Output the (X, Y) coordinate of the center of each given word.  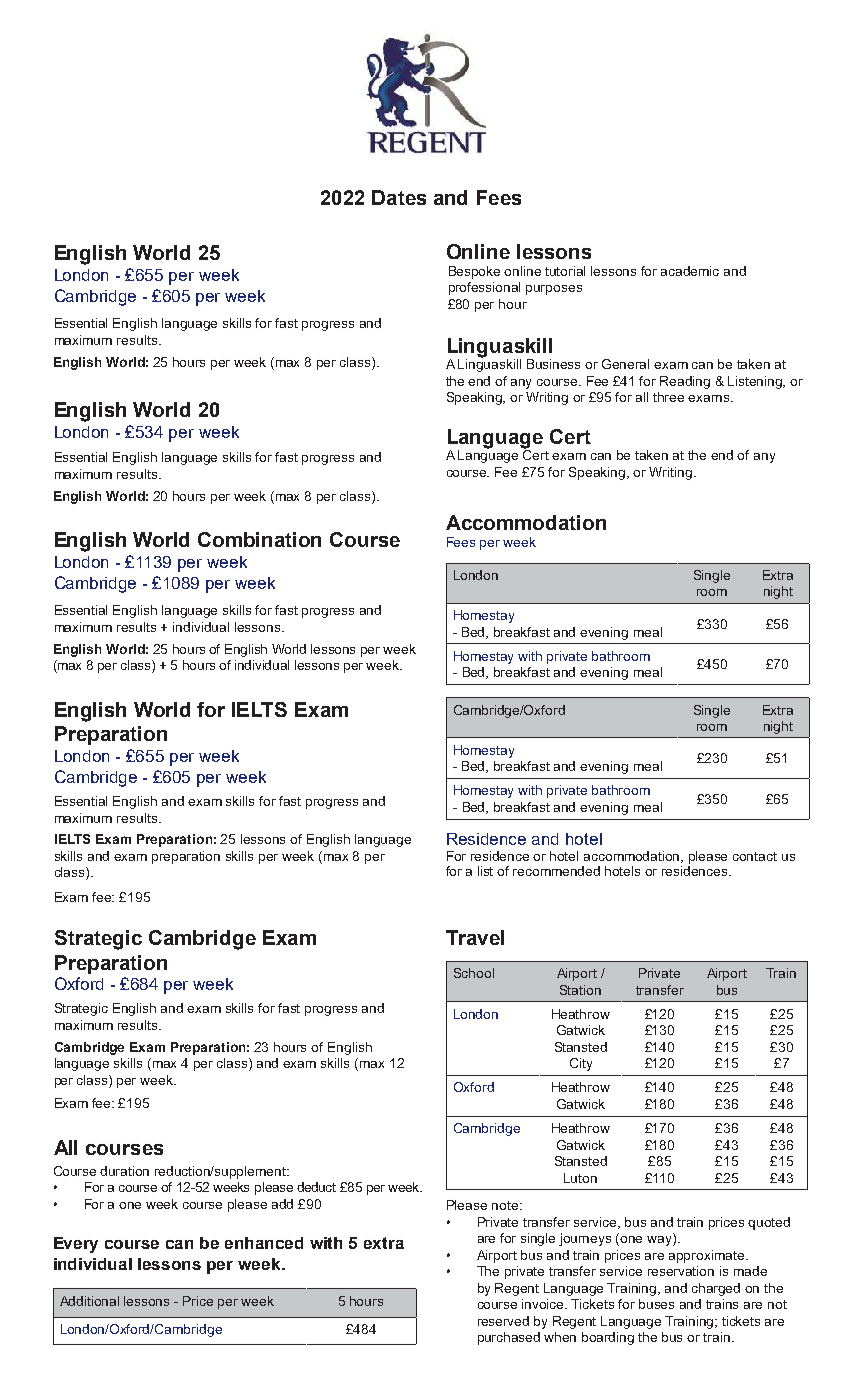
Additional (89, 1301)
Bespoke (474, 272)
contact (755, 856)
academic (690, 271)
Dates (399, 197)
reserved (503, 1321)
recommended (556, 871)
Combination (259, 539)
